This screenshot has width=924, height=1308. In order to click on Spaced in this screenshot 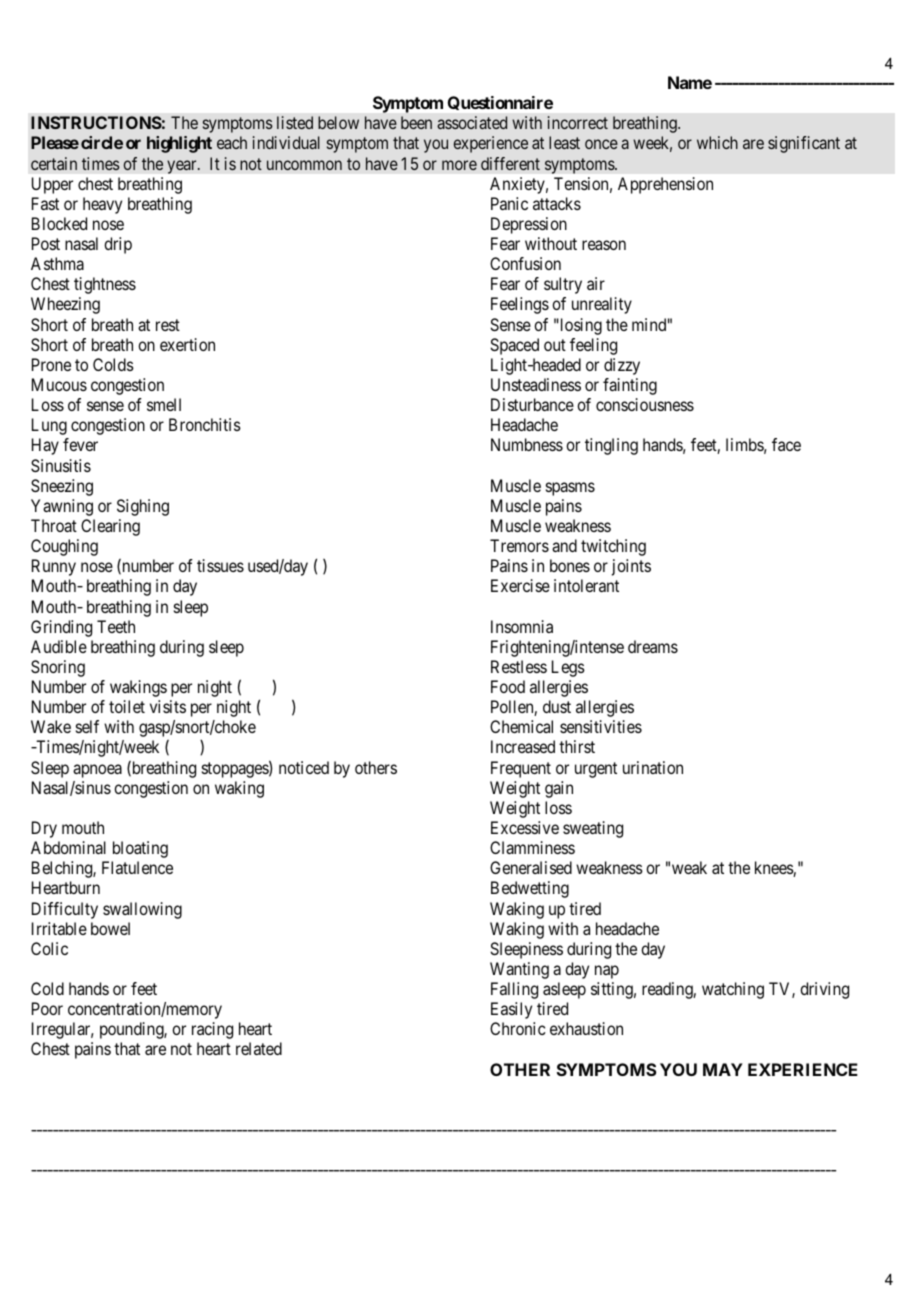, I will do `click(514, 346)`.
